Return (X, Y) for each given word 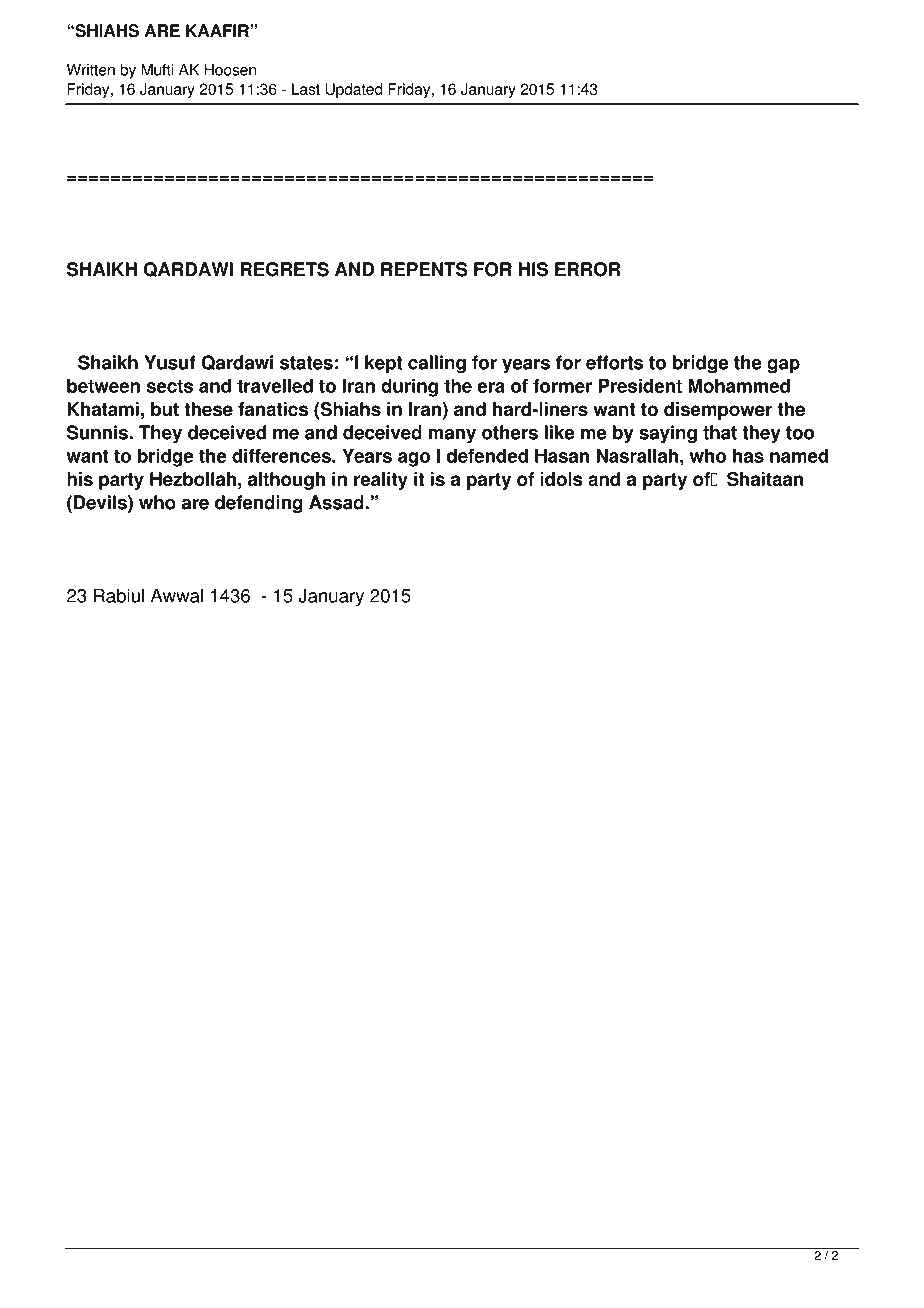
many (452, 436)
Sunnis (98, 432)
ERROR (587, 269)
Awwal (177, 595)
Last (306, 89)
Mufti (157, 70)
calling (437, 364)
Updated (353, 90)
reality (381, 481)
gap (783, 366)
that (720, 432)
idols (561, 479)
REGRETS (284, 269)
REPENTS (424, 269)
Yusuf (170, 362)
